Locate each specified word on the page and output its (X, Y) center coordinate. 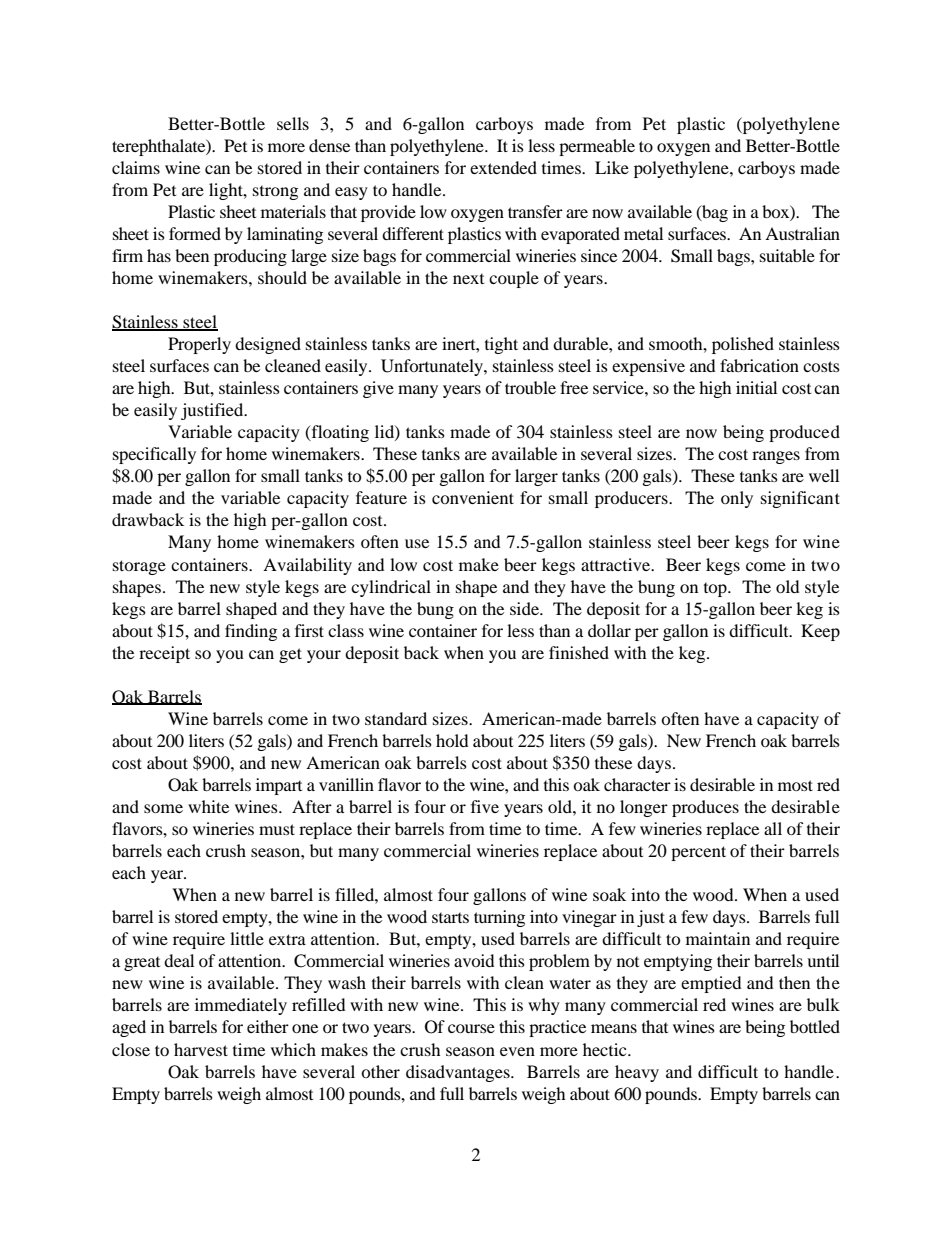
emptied (711, 984)
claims (136, 167)
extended (503, 167)
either (268, 1026)
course (471, 1028)
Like (612, 167)
